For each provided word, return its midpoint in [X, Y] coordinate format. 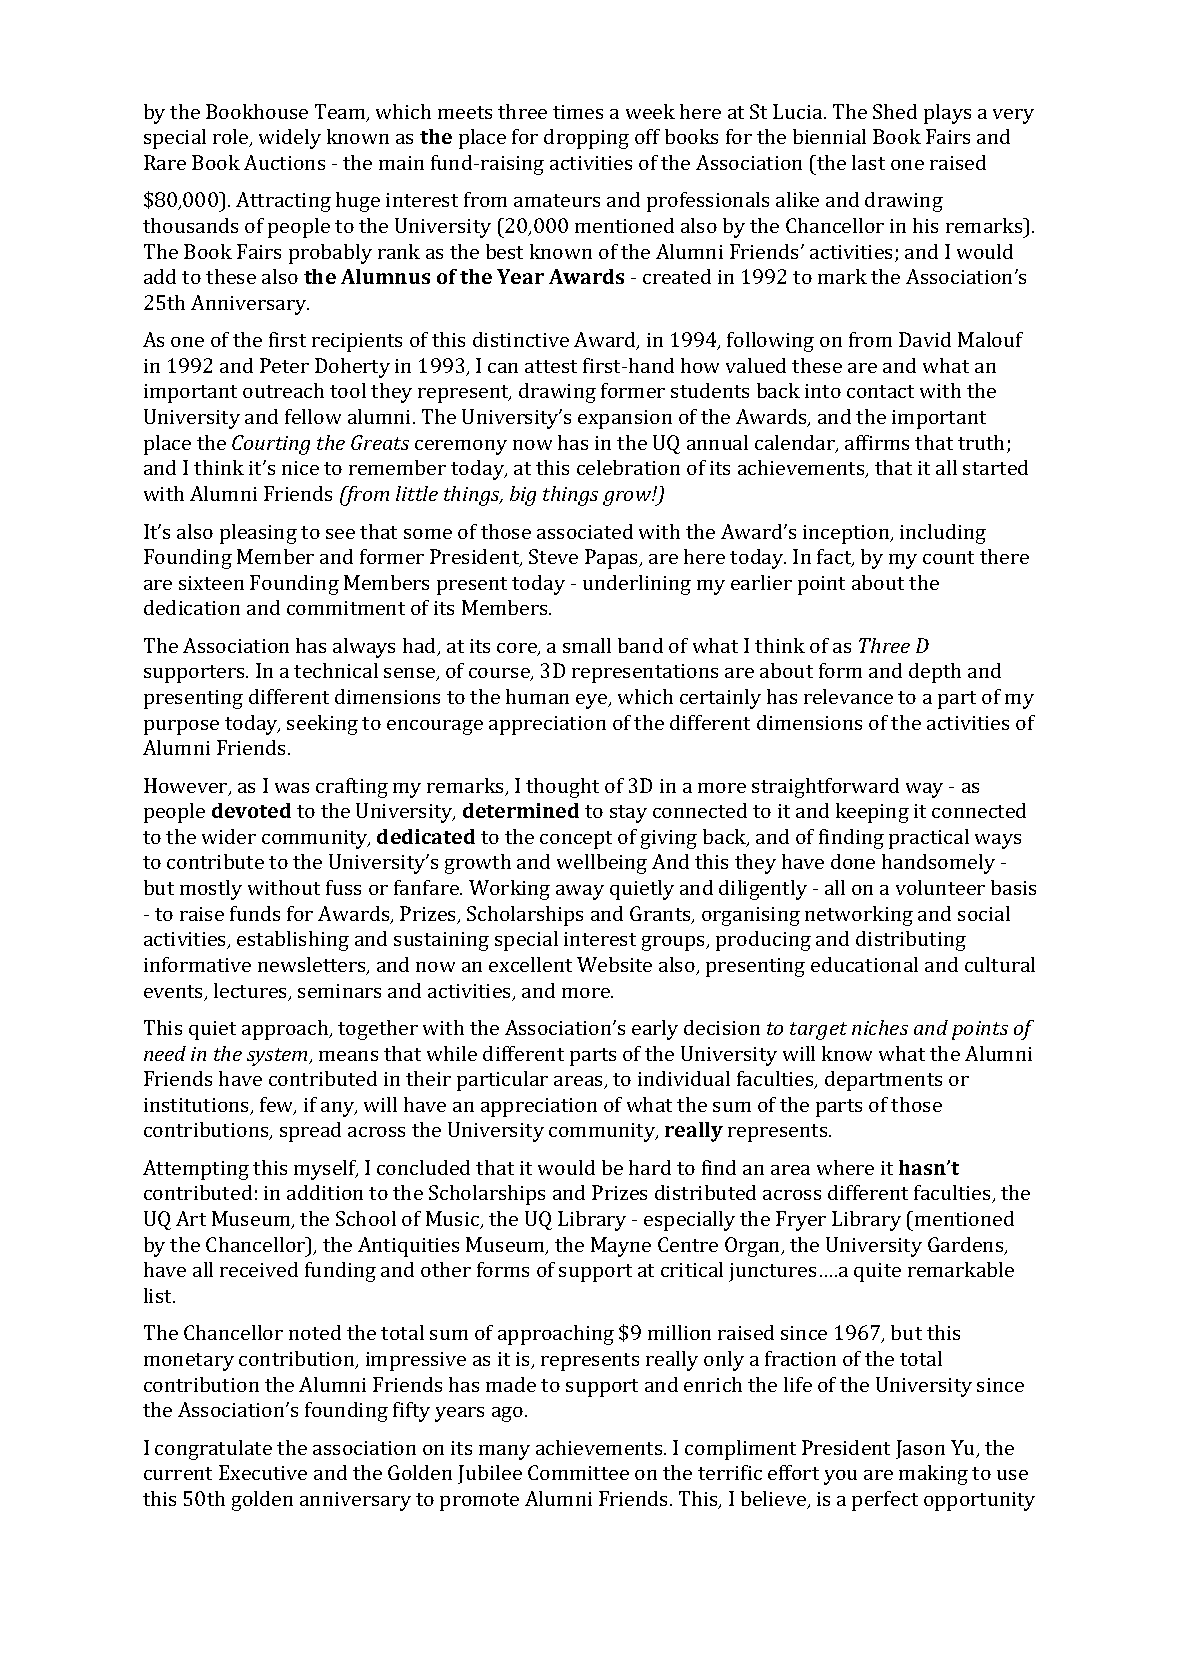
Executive [263, 1472]
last [868, 162]
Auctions [284, 162]
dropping [586, 139]
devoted [251, 810]
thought [562, 788]
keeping [872, 813]
